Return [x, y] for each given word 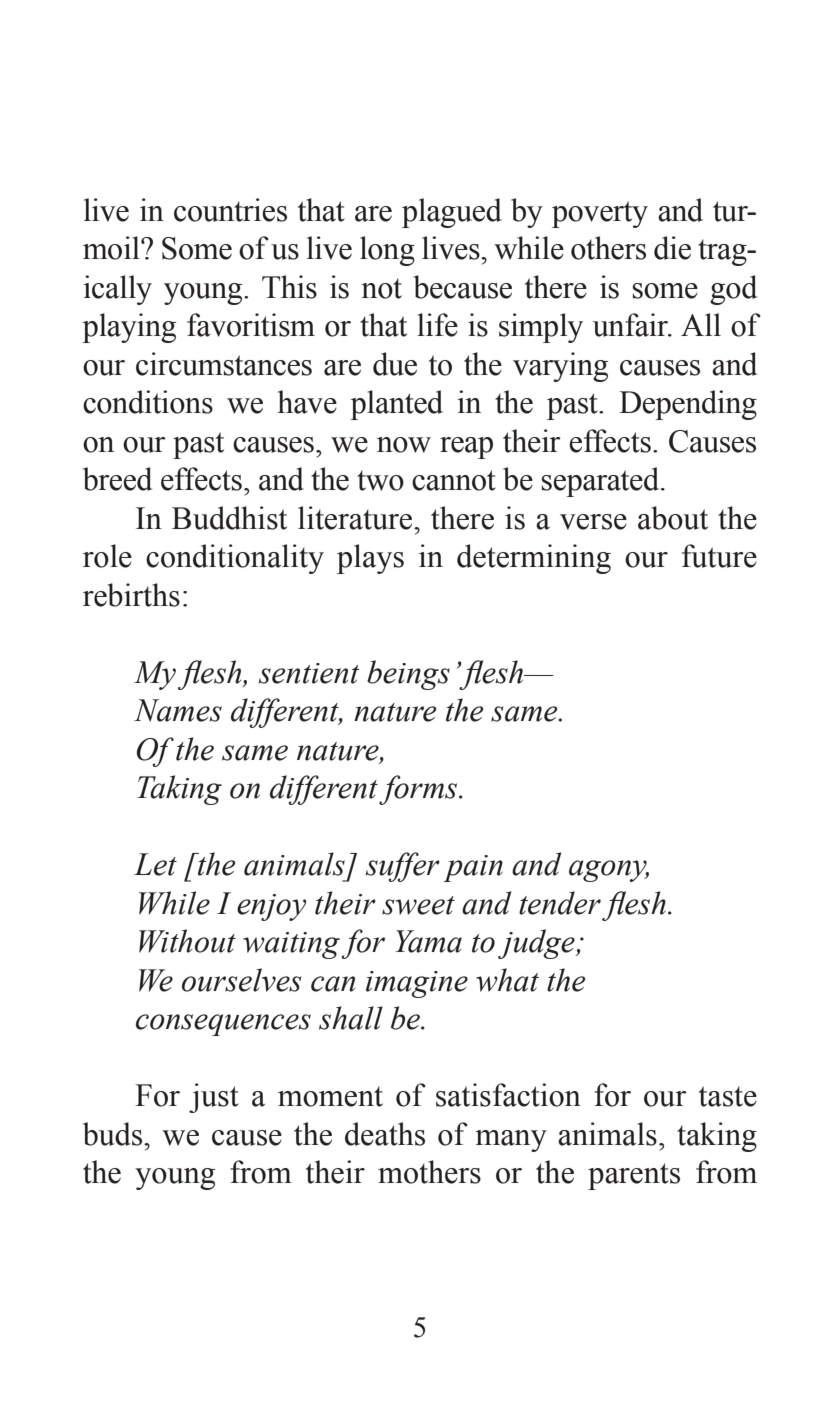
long [387, 251]
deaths [385, 1134]
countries [230, 210]
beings [408, 675]
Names [178, 710]
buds [114, 1134]
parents [634, 1176]
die [672, 248]
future [719, 556]
